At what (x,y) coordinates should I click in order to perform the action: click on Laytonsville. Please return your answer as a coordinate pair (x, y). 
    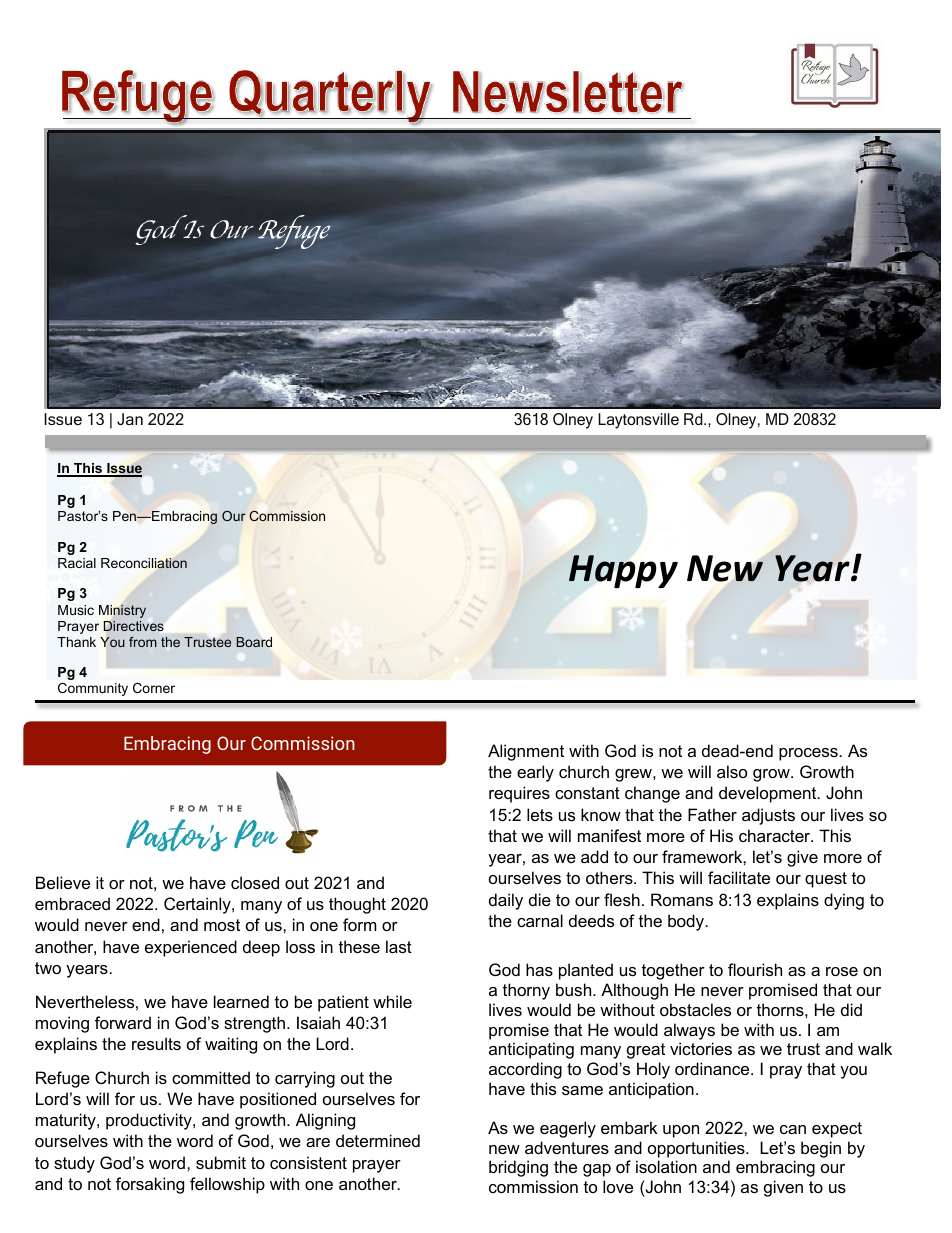
    Looking at the image, I should click on (638, 421).
